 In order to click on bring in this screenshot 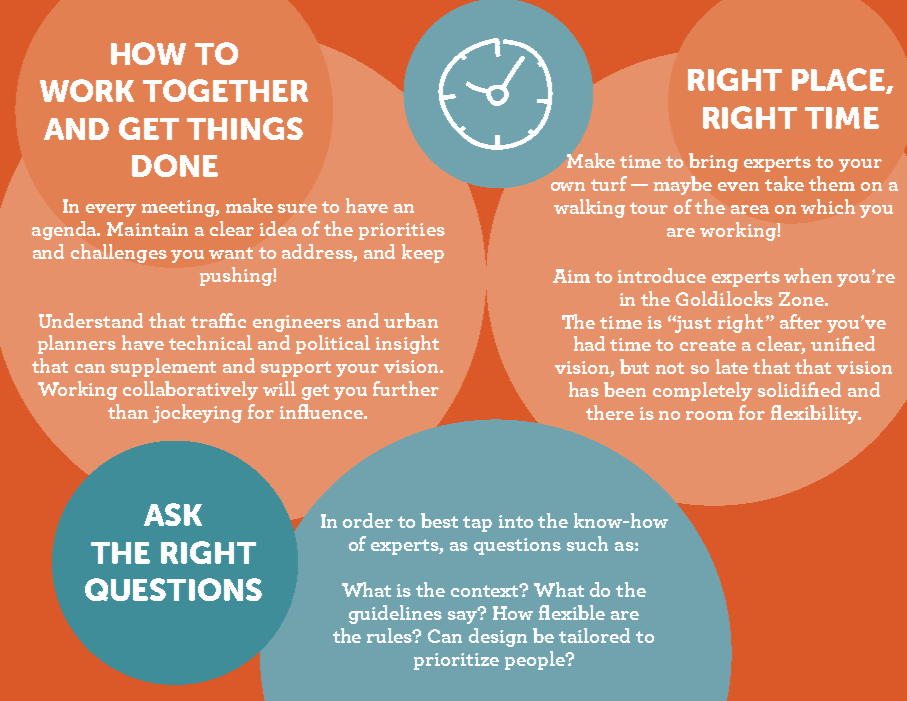, I will do `click(713, 162)`.
